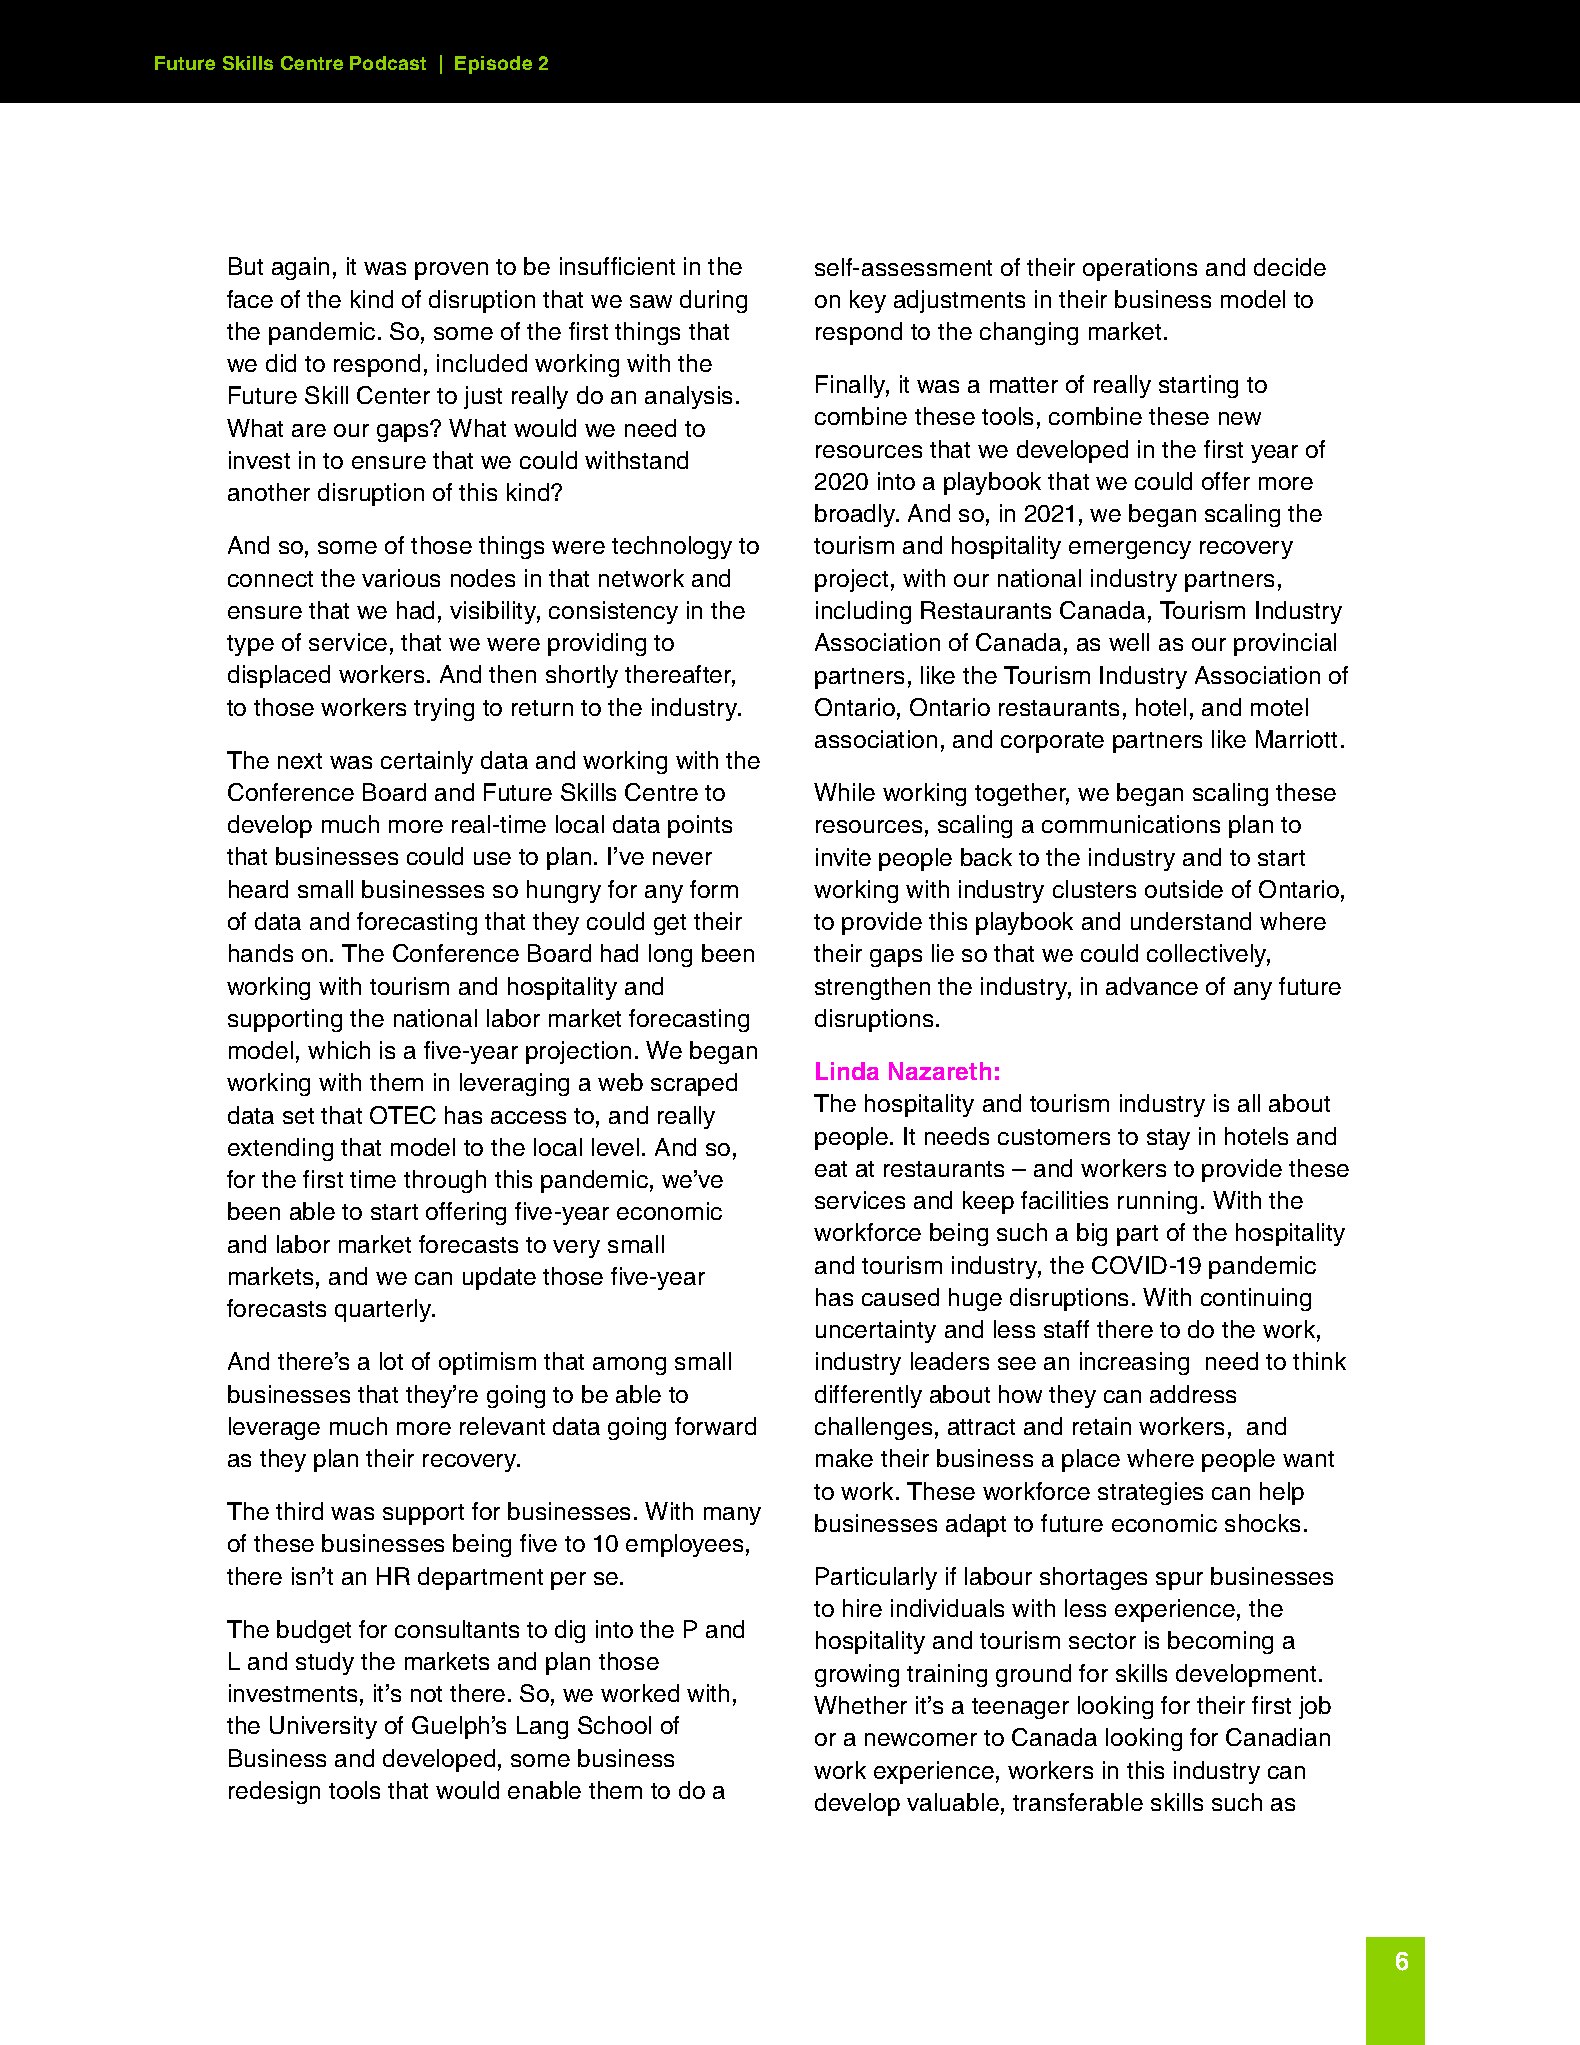 This image has height=2045, width=1580. I want to click on Podcast, so click(388, 63).
